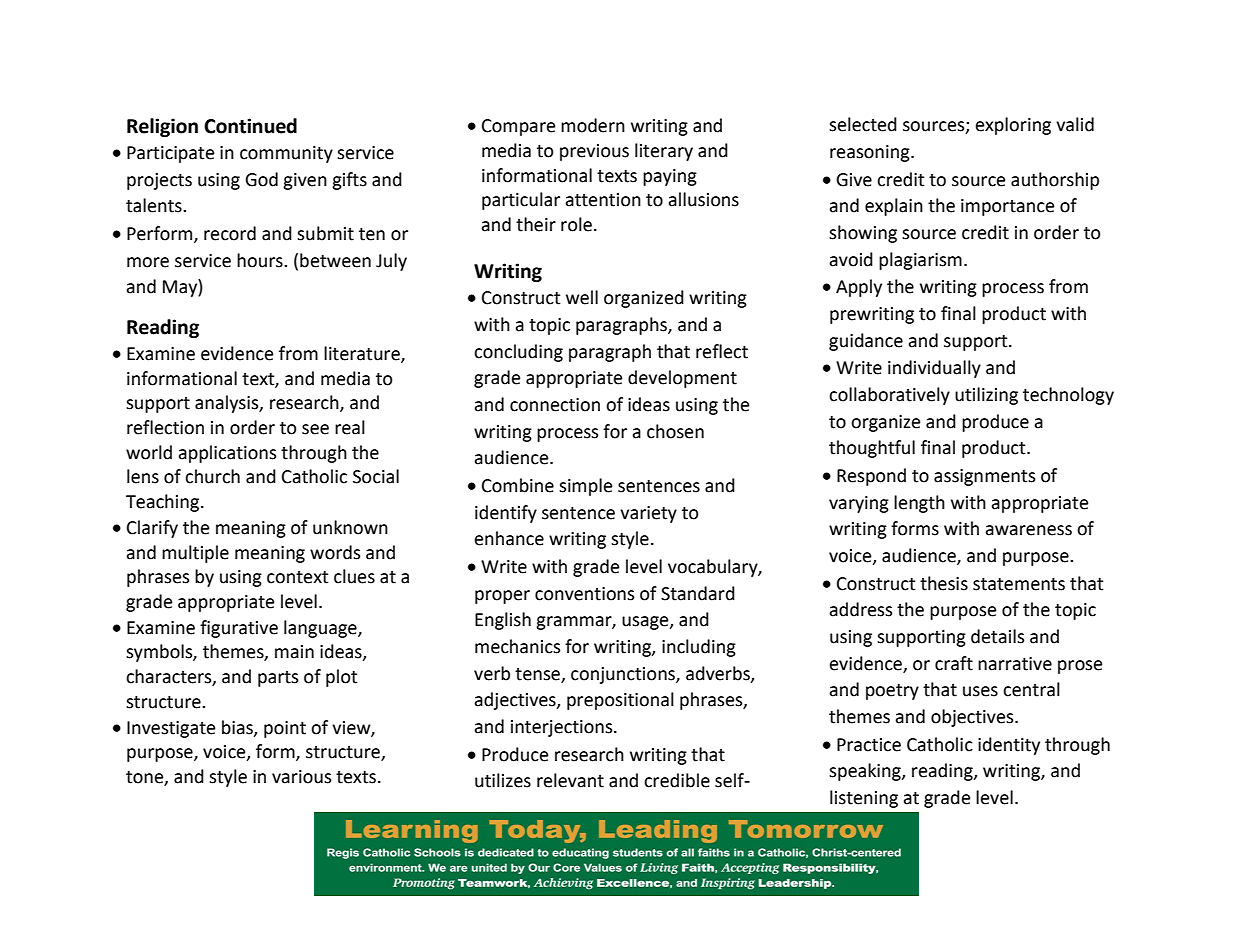  What do you see at coordinates (585, 487) in the document?
I see `simple` at bounding box center [585, 487].
